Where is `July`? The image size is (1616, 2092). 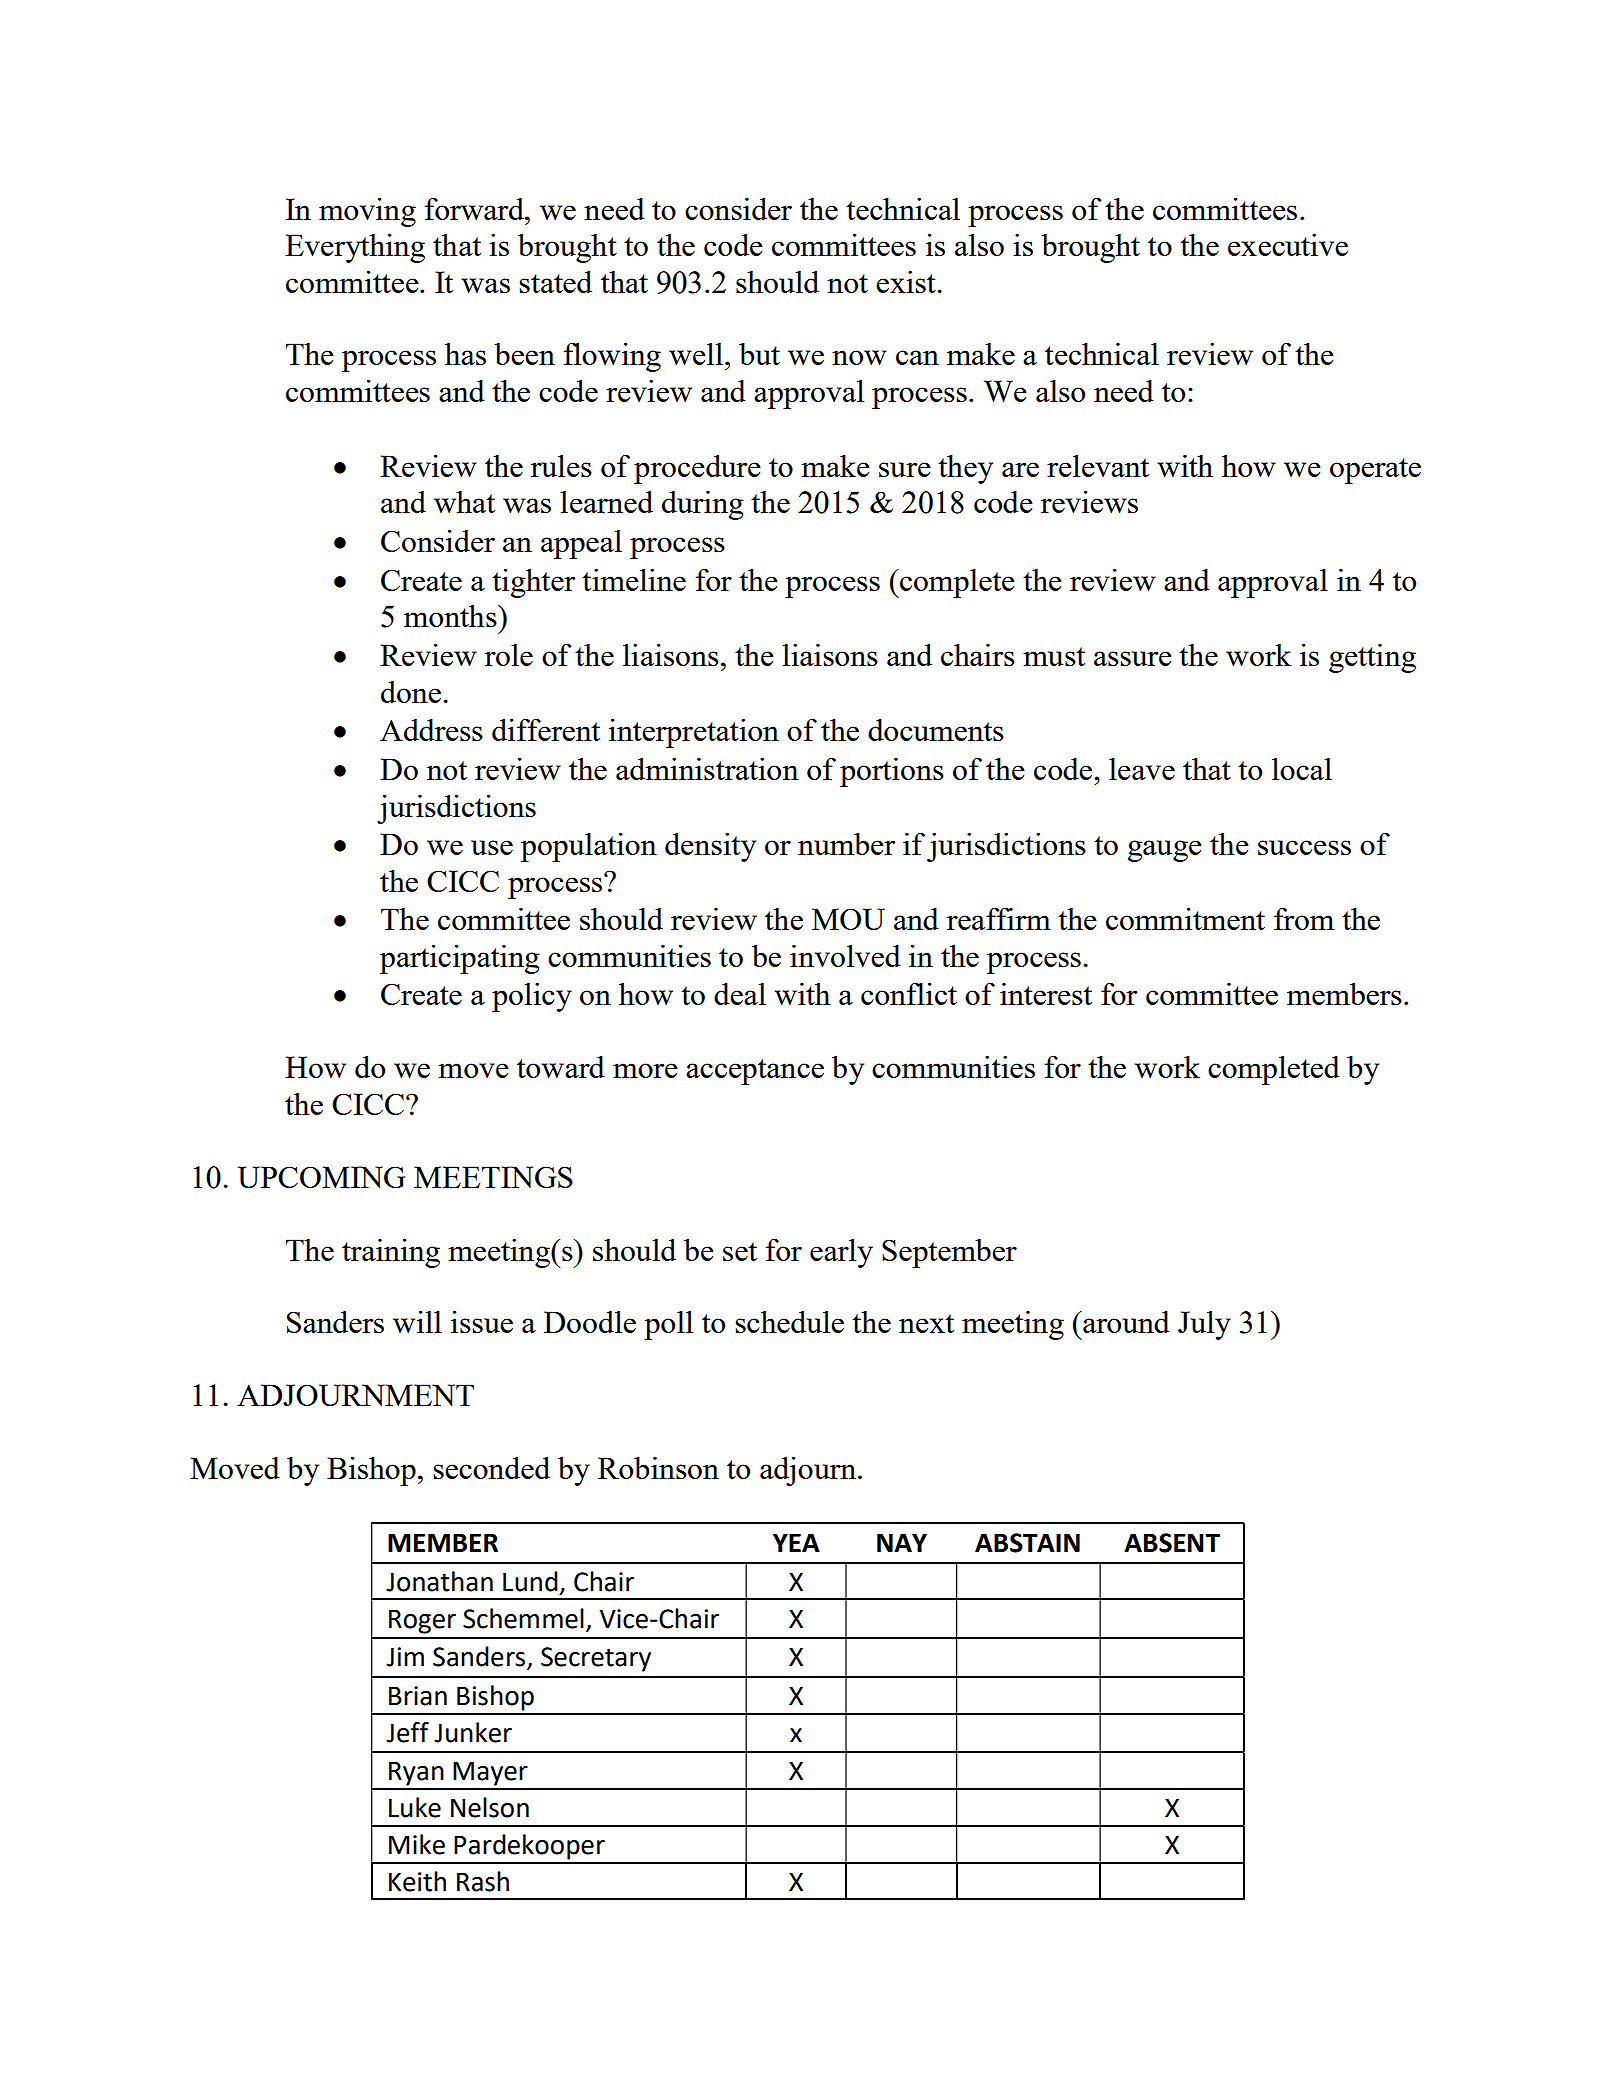
July is located at coordinates (1204, 1325).
